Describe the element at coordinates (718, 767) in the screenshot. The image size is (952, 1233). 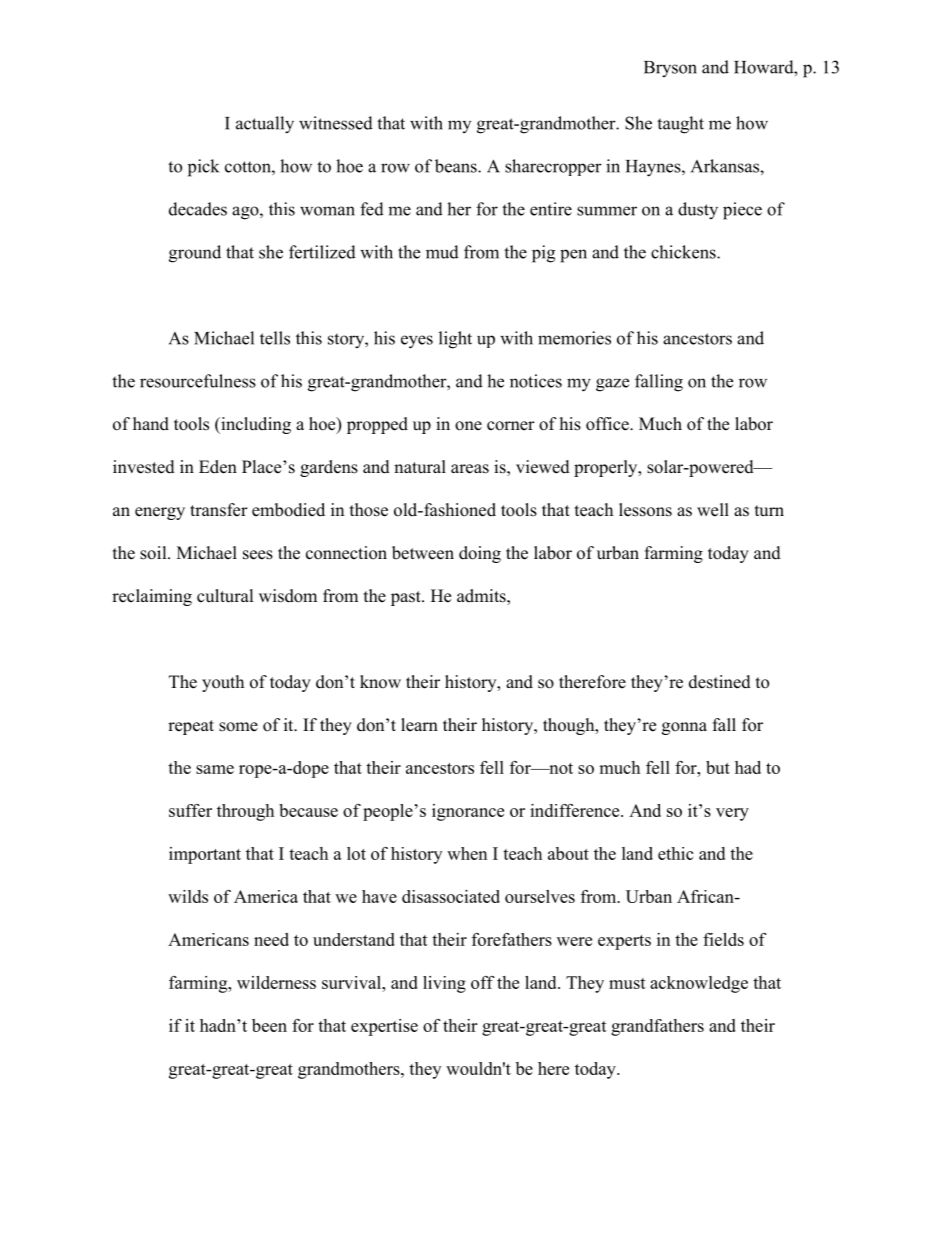
I see `but` at that location.
